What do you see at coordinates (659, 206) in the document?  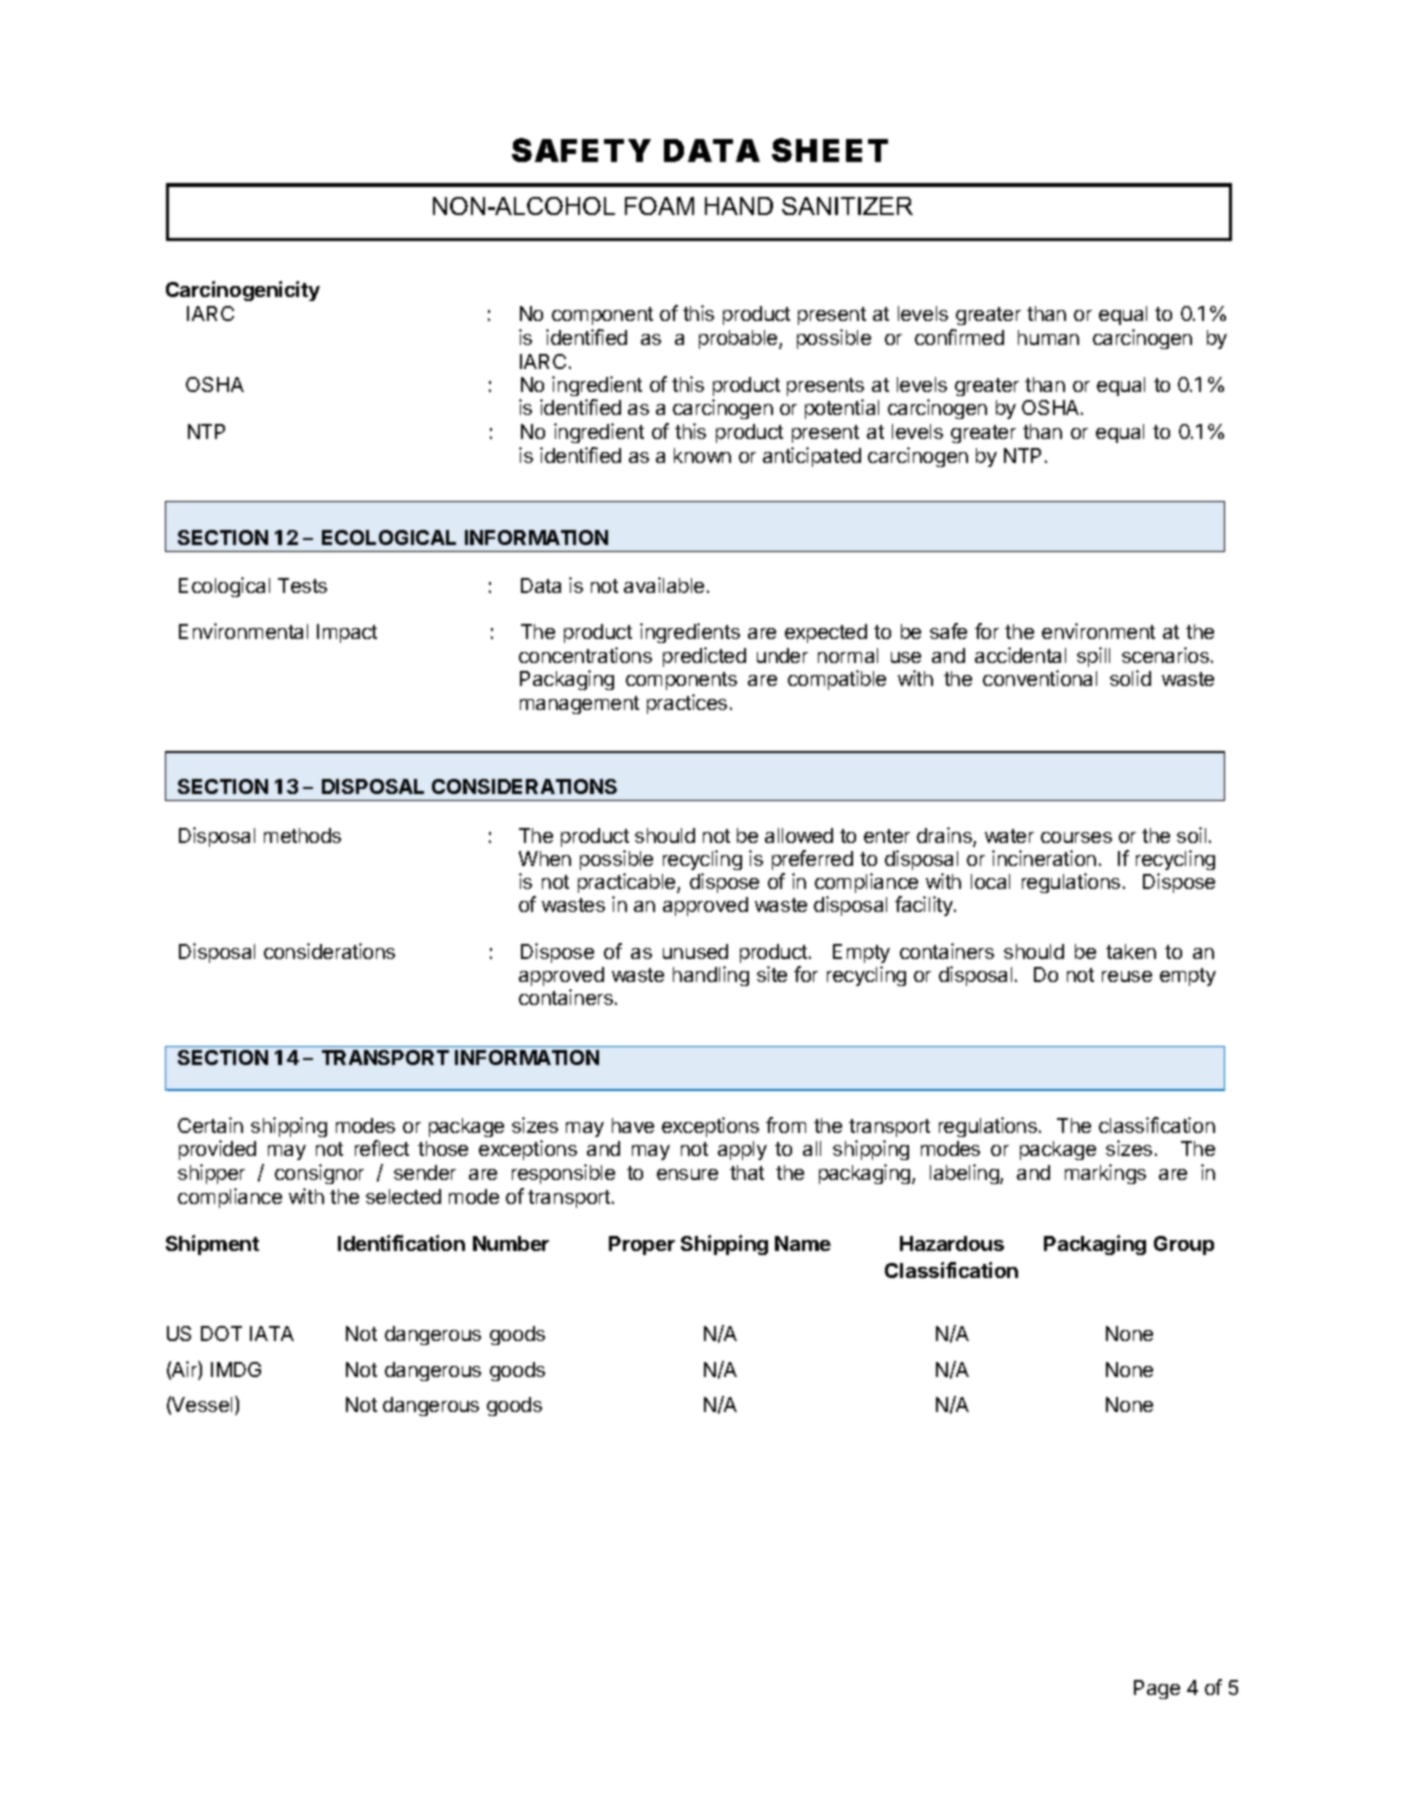 I see `FOAM` at bounding box center [659, 206].
